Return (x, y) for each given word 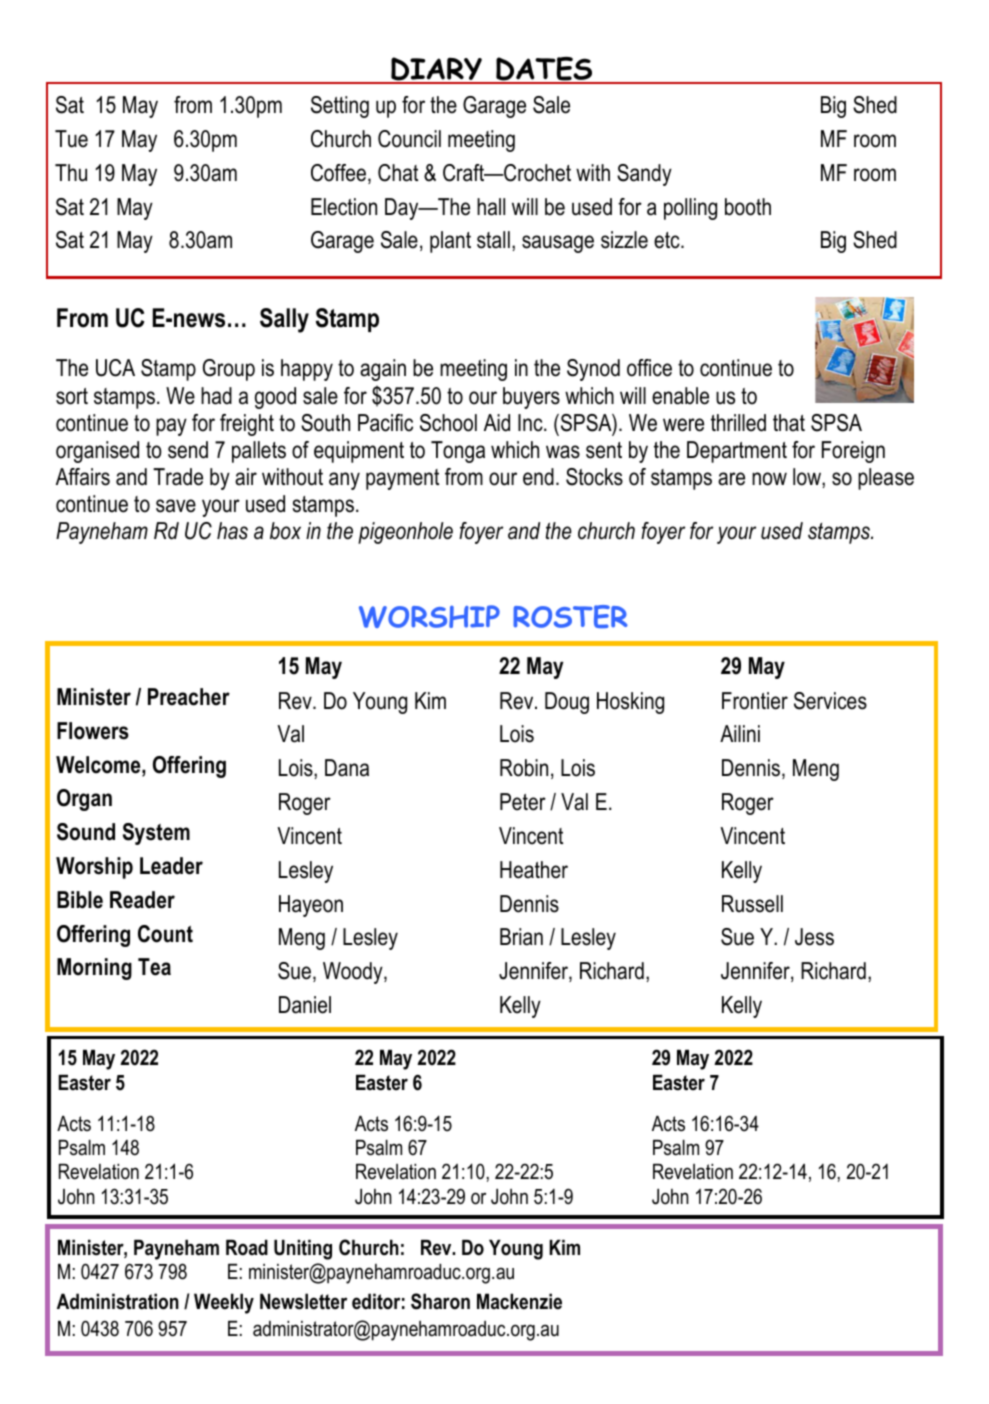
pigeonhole (405, 533)
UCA (115, 368)
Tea (154, 967)
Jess (814, 937)
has (232, 531)
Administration (118, 1301)
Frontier (755, 701)
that (789, 423)
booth (748, 207)
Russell (752, 904)
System (156, 834)
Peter (523, 802)
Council (409, 139)
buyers (531, 398)
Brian (521, 937)
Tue (71, 139)
